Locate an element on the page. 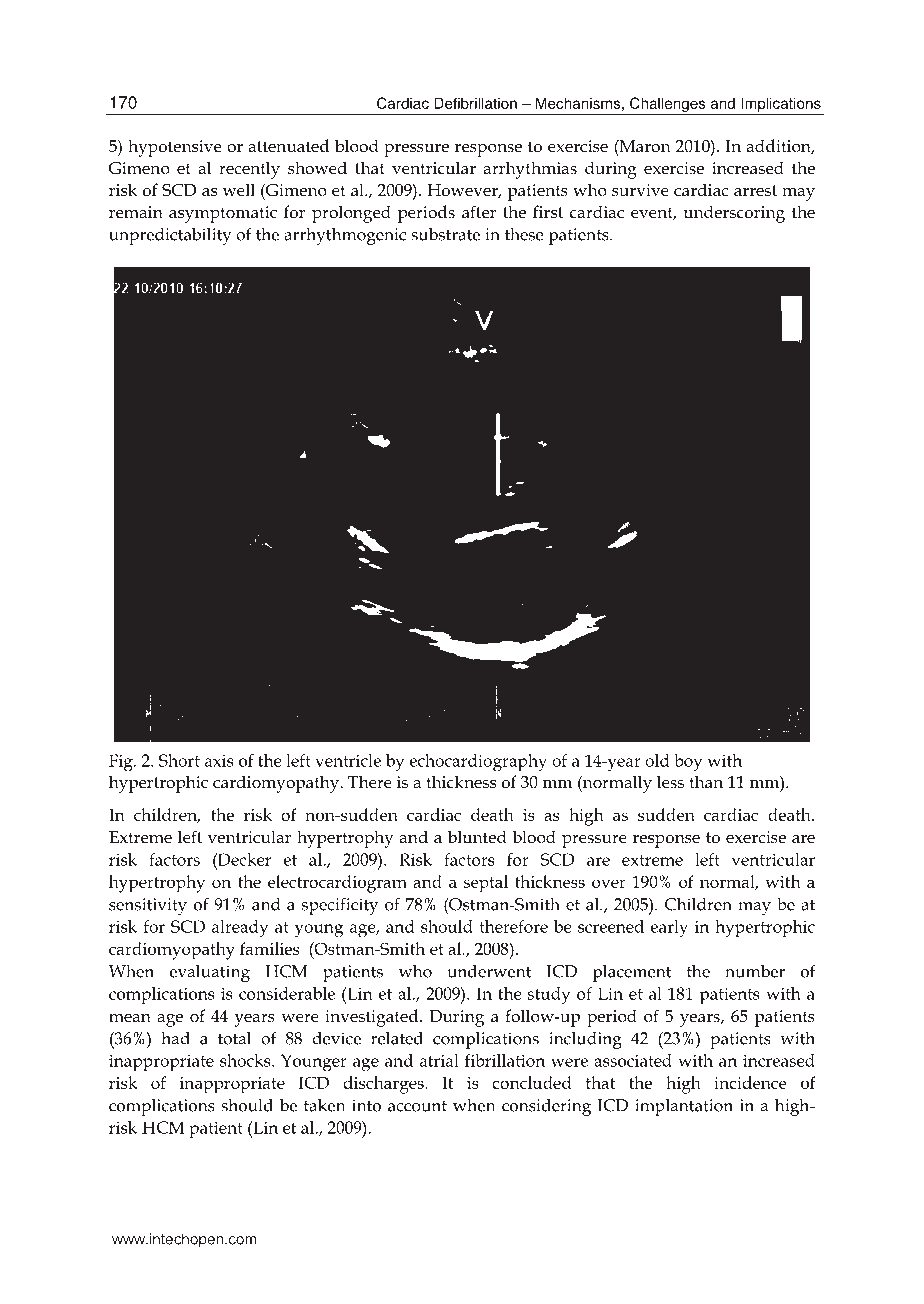 The width and height of the image is (924, 1304). boy is located at coordinates (688, 763).
